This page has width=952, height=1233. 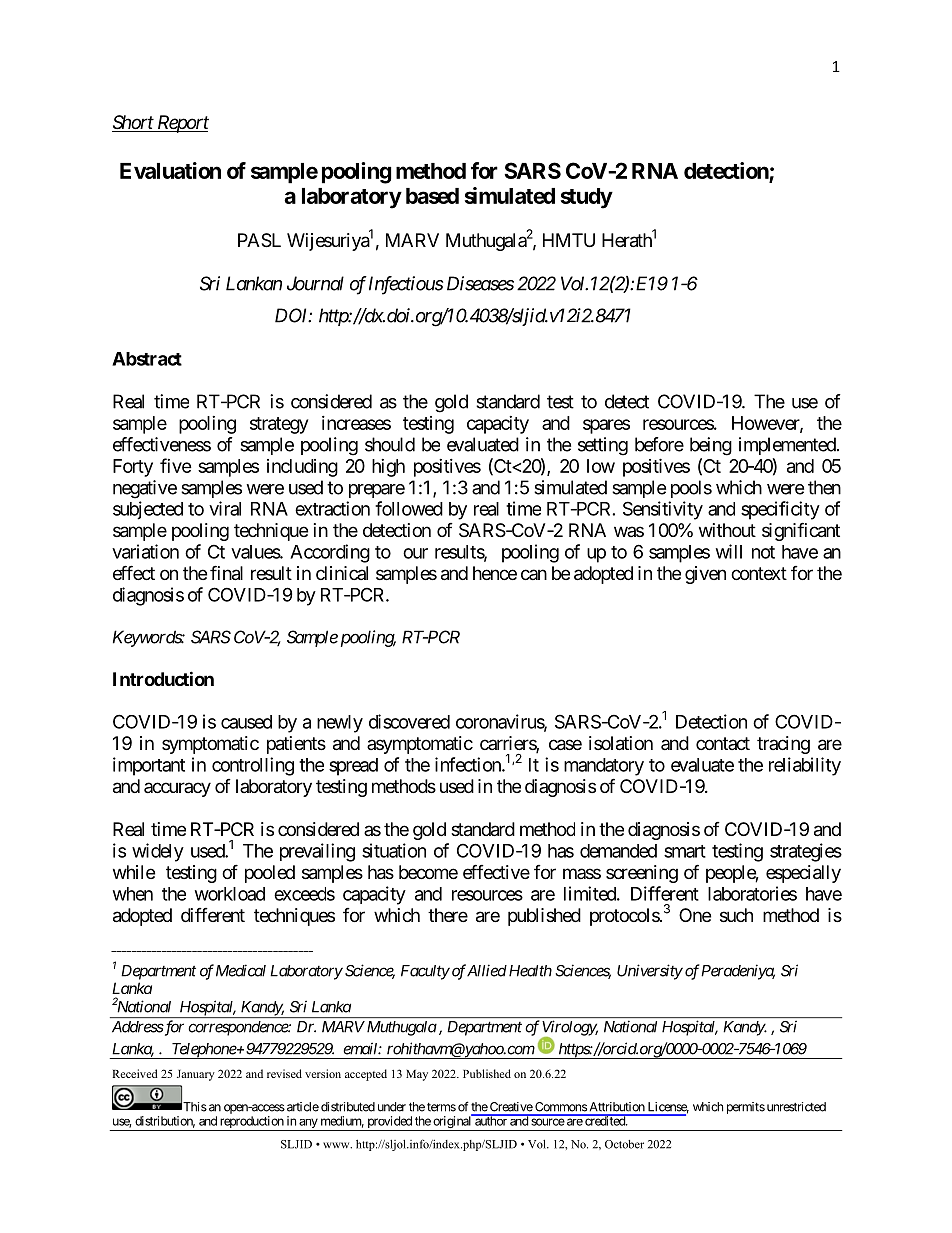 I want to click on context, so click(x=759, y=573).
